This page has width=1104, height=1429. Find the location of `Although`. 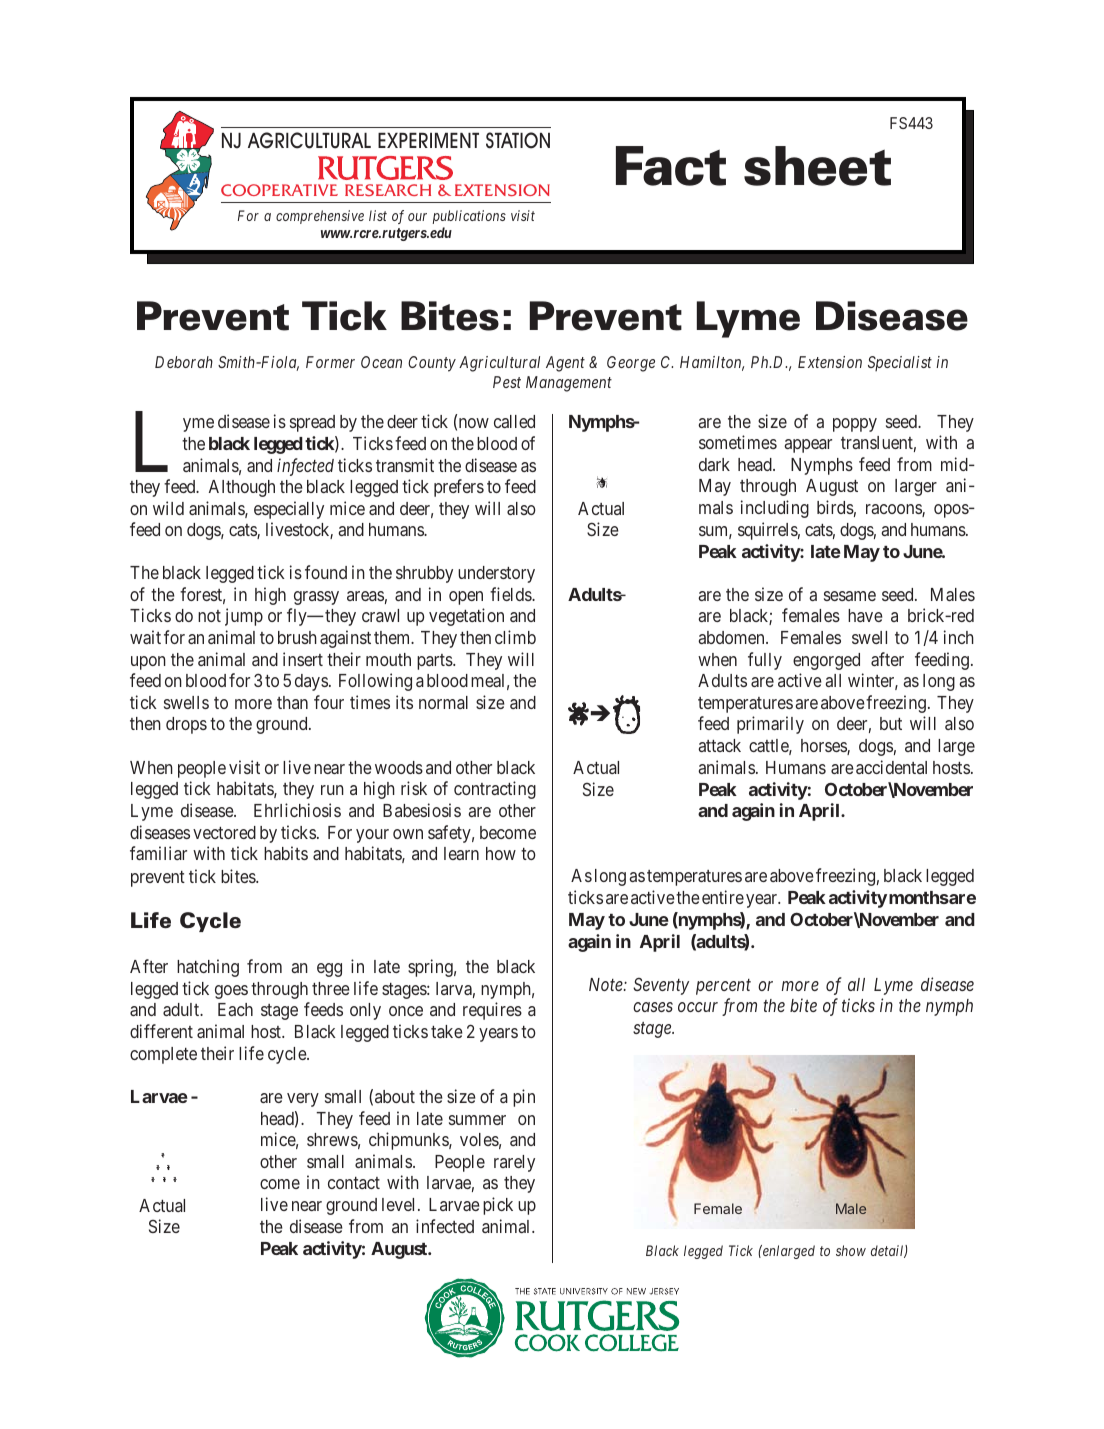

Although is located at coordinates (242, 488).
